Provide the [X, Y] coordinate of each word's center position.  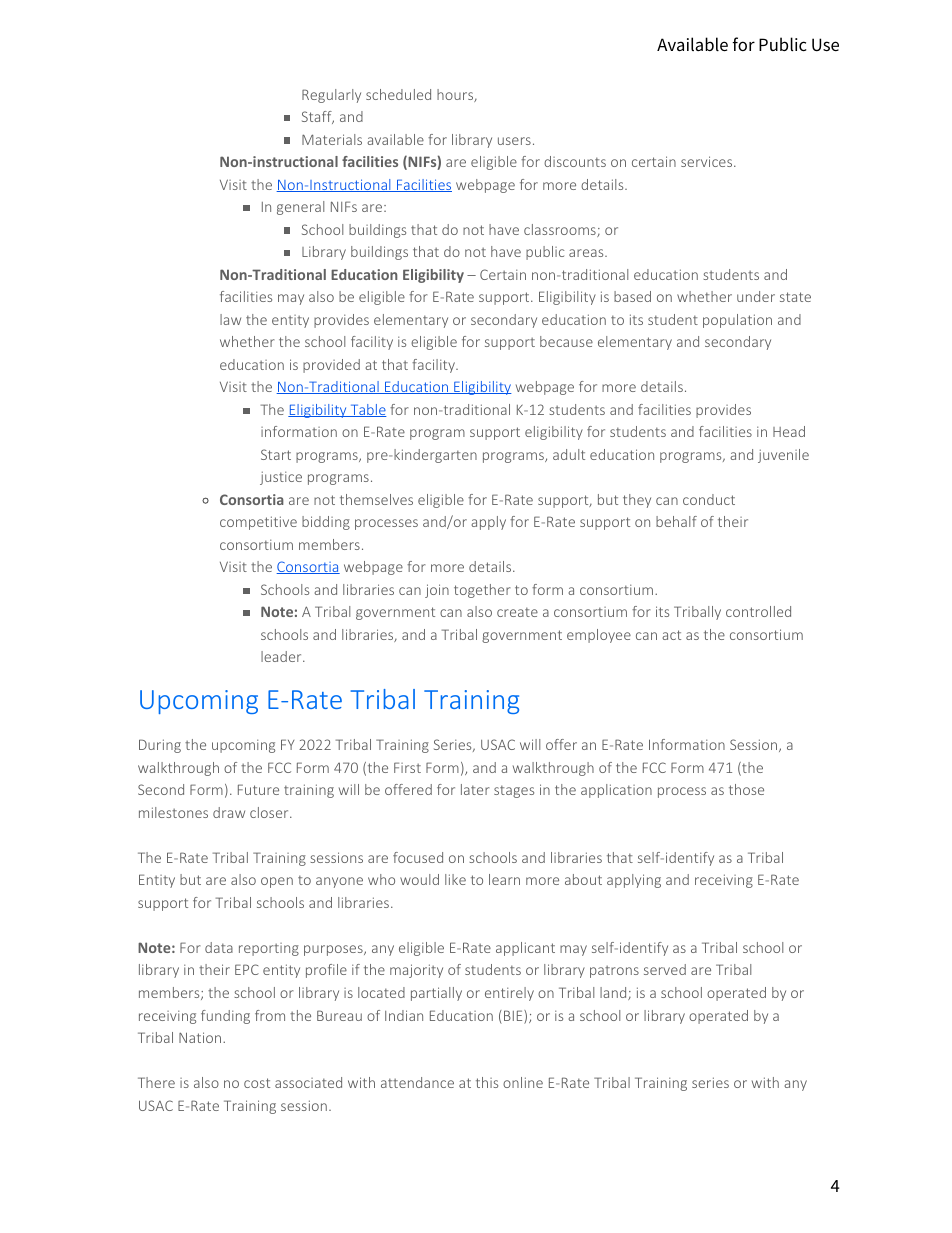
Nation [201, 1037]
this [487, 1082]
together [482, 591]
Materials [332, 139]
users [514, 141]
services [708, 161]
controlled [758, 611]
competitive [258, 523]
